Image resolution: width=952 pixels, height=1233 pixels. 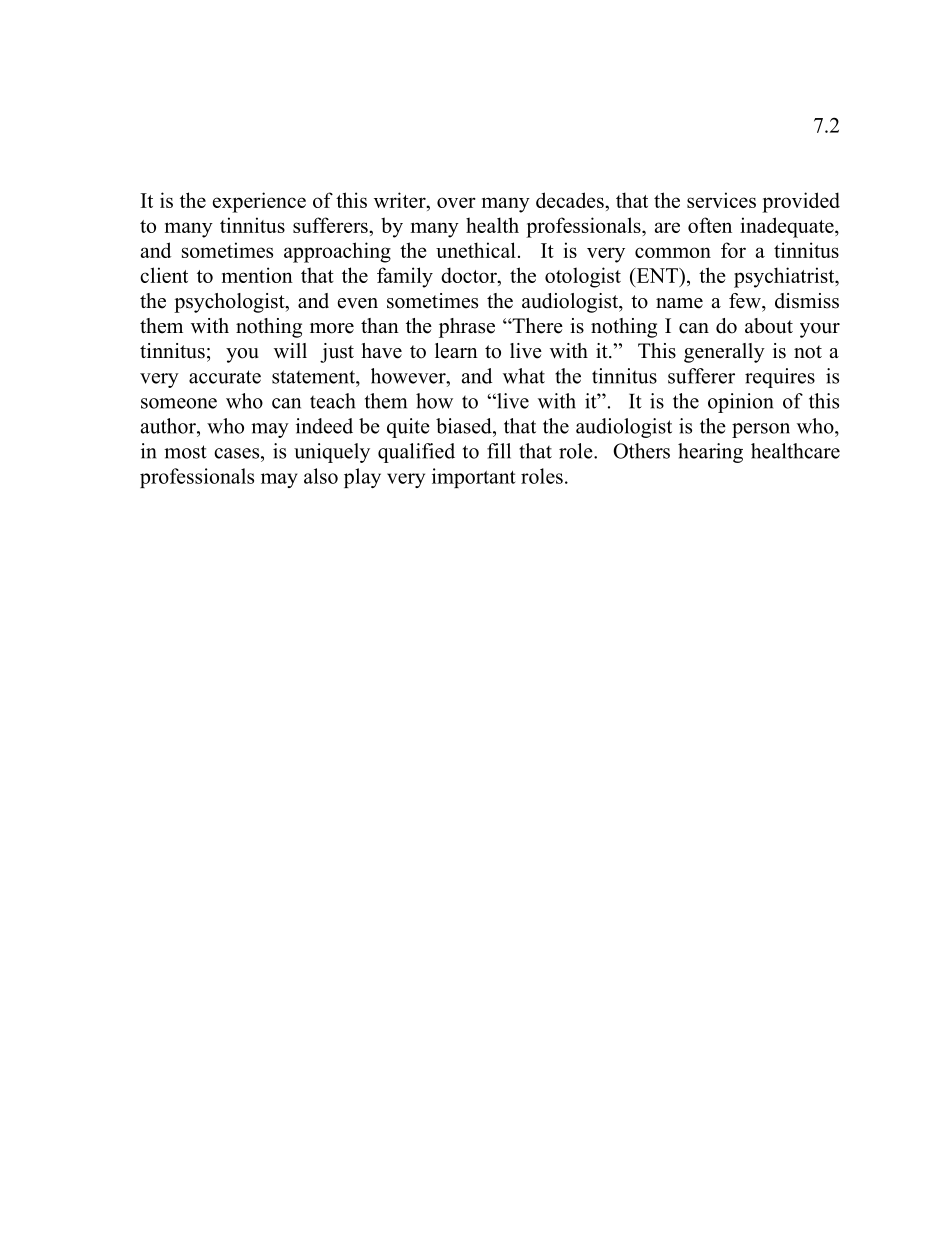 What do you see at coordinates (721, 200) in the image?
I see `services` at bounding box center [721, 200].
